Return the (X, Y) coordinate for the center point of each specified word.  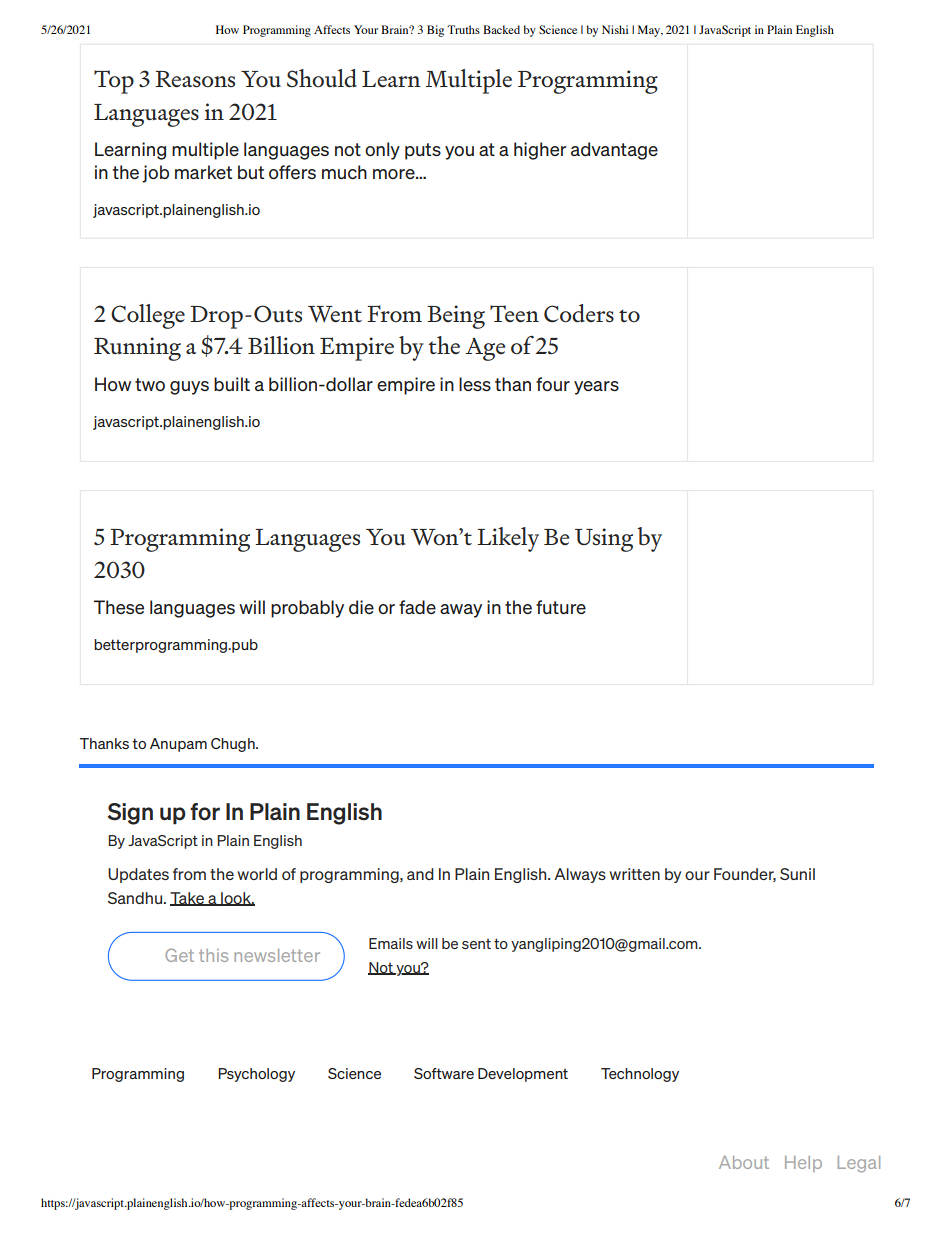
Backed (501, 29)
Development (523, 1075)
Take (188, 899)
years (596, 388)
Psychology (256, 1075)
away (461, 611)
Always (580, 875)
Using (604, 540)
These (119, 607)
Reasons (195, 79)
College (148, 316)
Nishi (615, 29)
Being (456, 317)
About (744, 1162)
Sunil (797, 874)
